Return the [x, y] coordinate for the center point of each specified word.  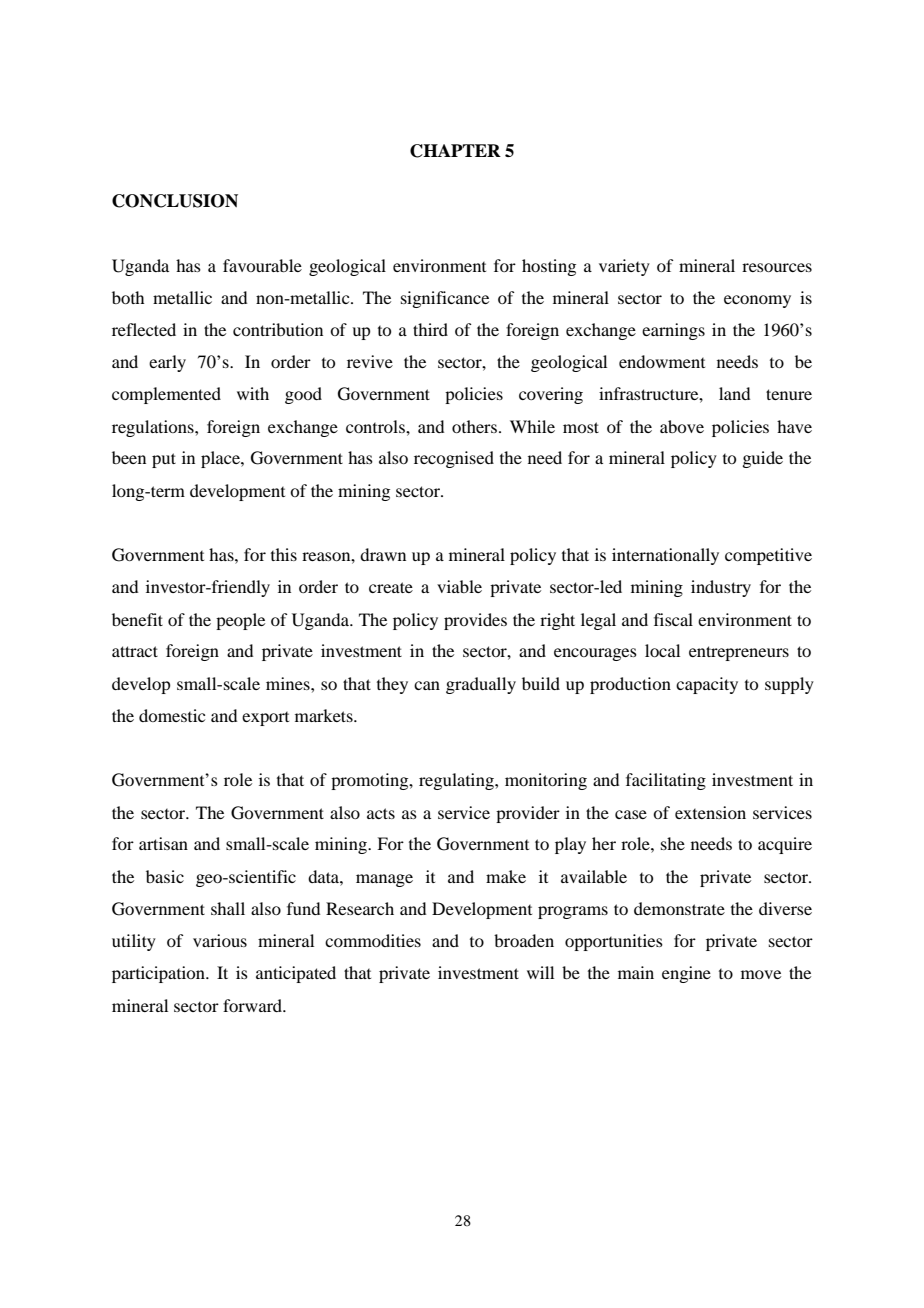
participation [159, 974]
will [540, 972]
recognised [454, 459]
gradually [481, 685]
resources [777, 267]
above [682, 426]
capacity [707, 685]
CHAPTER [455, 151]
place [221, 459]
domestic [172, 715]
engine [686, 974]
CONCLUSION [175, 201]
